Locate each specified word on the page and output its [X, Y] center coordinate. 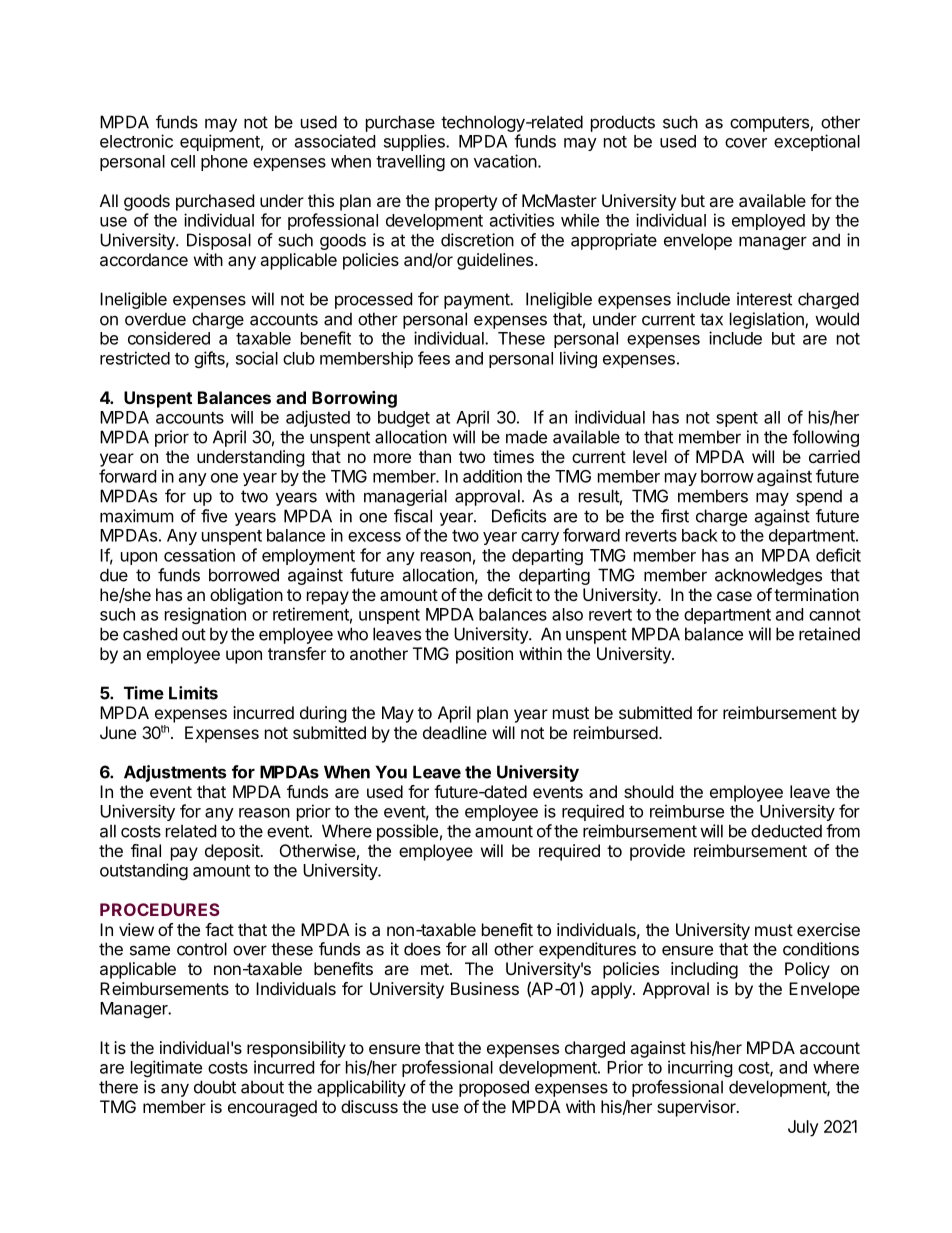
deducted [786, 831]
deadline [455, 732]
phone [224, 163]
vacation [506, 161]
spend [819, 497]
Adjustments [175, 773]
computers [770, 124]
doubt [215, 1087]
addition [492, 476]
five [214, 516]
